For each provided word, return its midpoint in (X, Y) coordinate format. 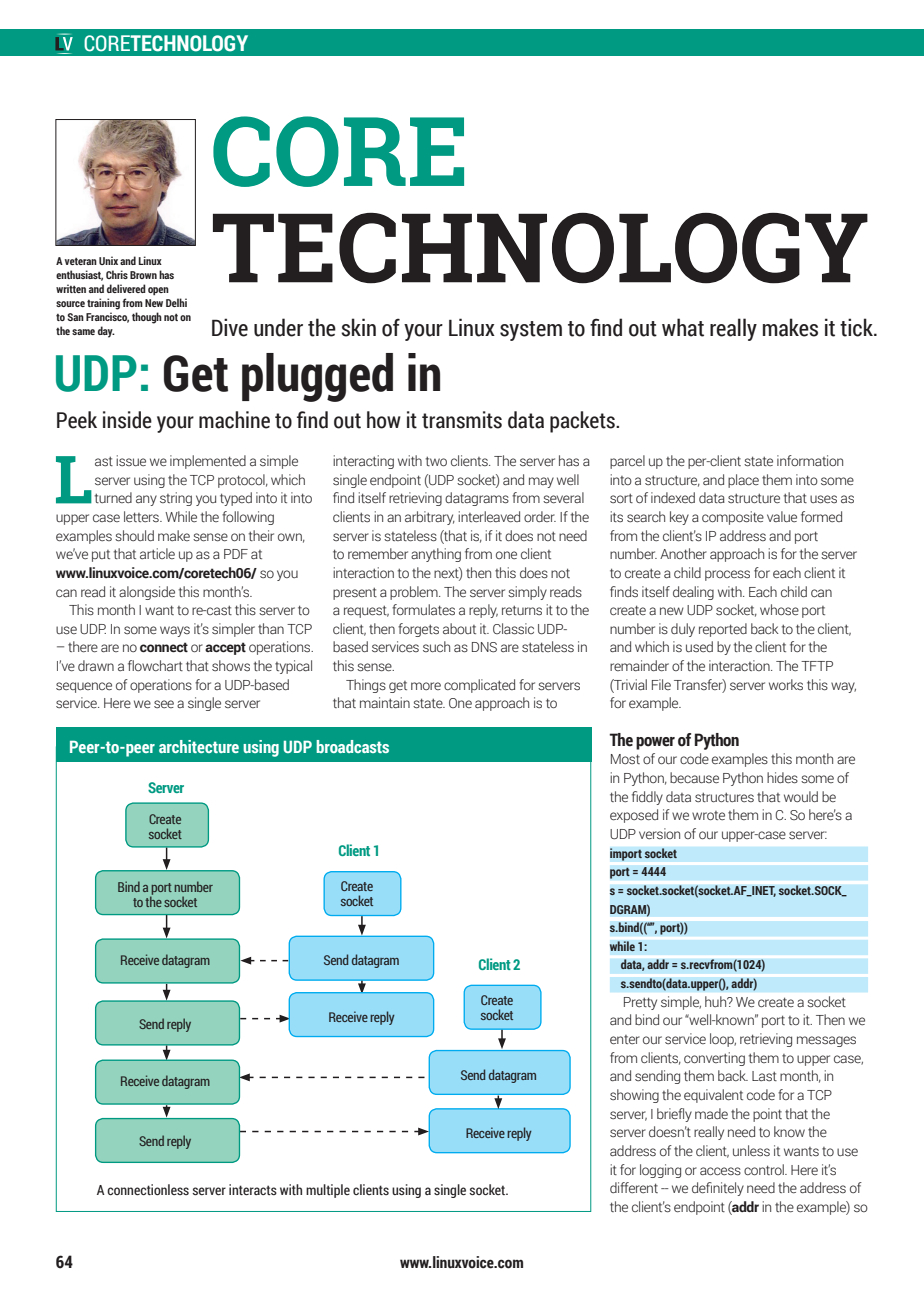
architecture (199, 746)
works (786, 685)
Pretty (640, 1003)
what (683, 327)
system (531, 331)
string (176, 499)
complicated (479, 686)
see (164, 704)
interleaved (489, 517)
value (782, 516)
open (158, 291)
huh (717, 1001)
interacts (253, 1190)
